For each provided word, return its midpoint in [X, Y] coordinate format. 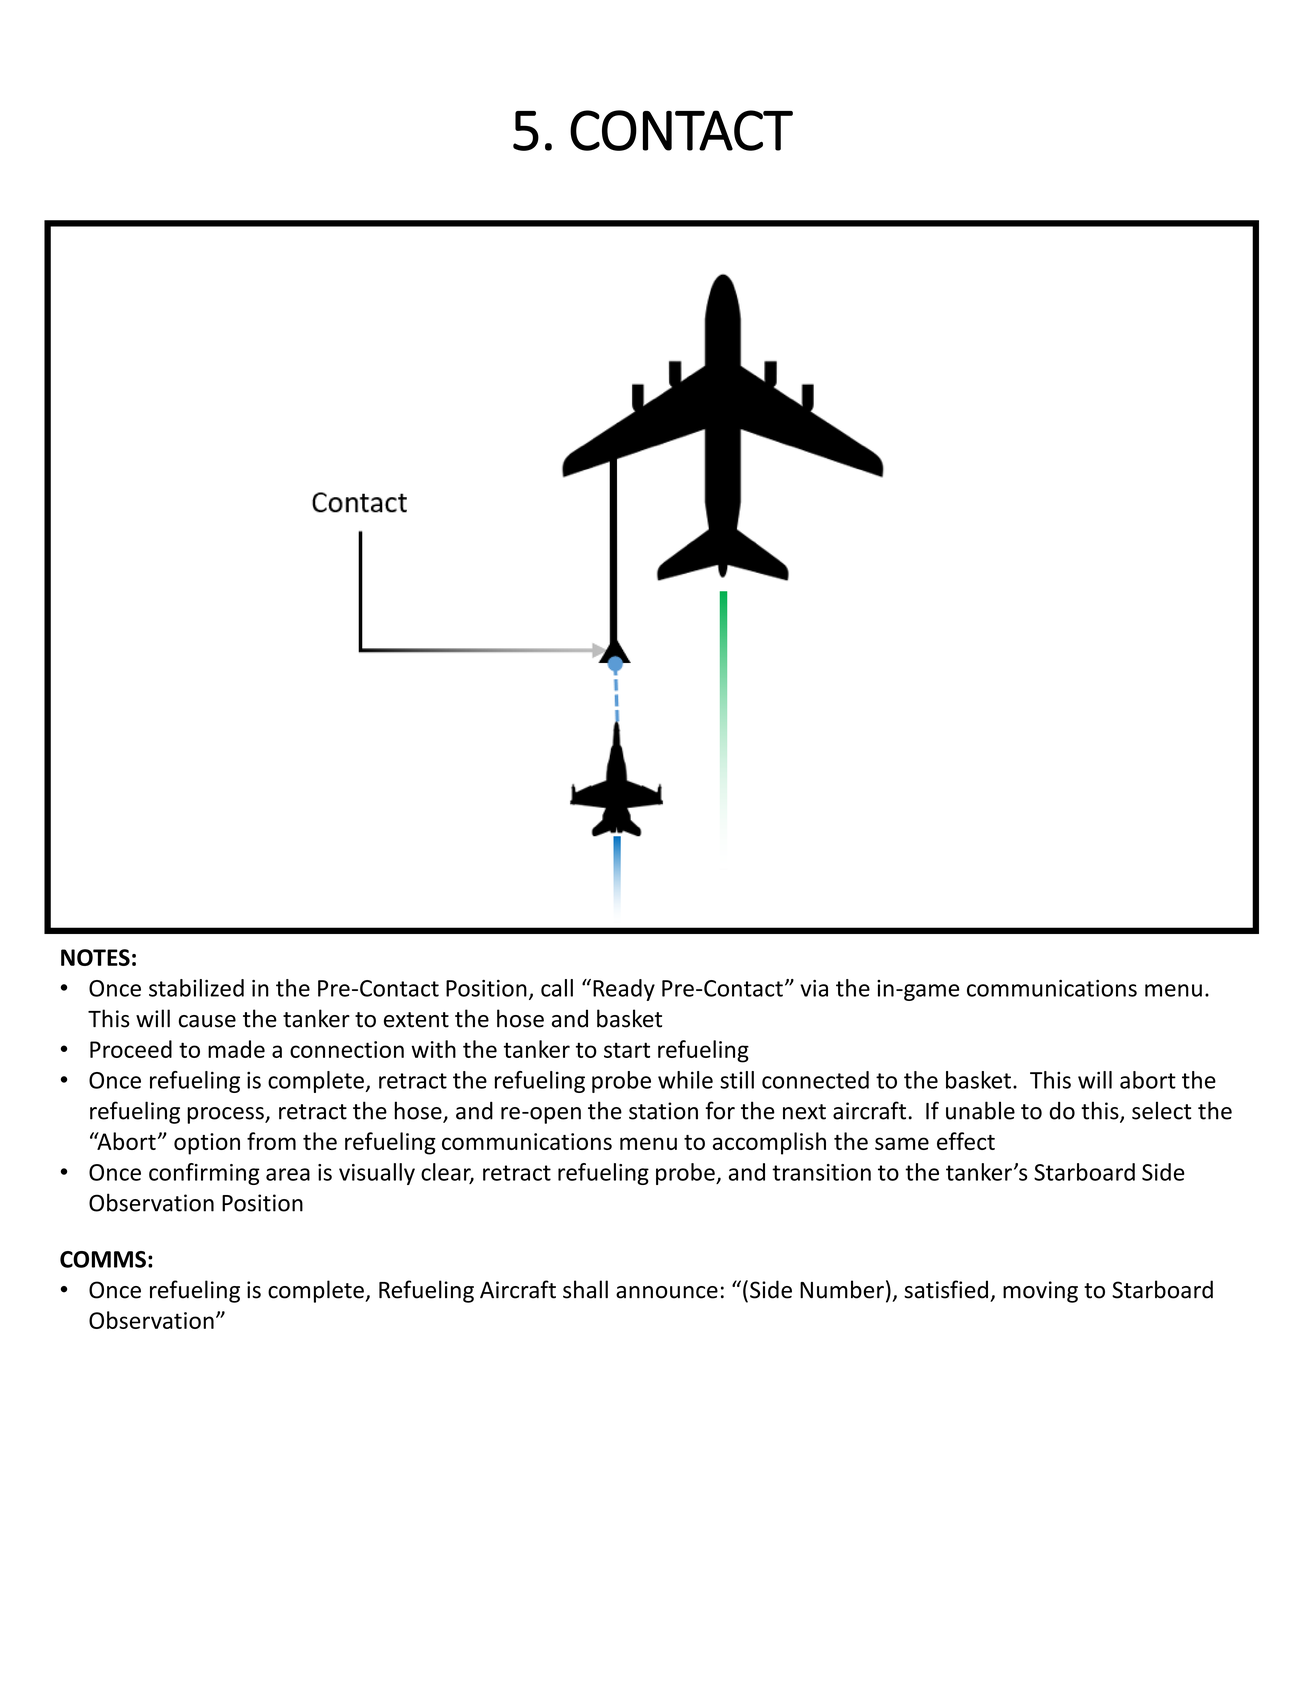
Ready [624, 990]
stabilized [196, 988]
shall [585, 1289]
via [814, 988]
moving [1040, 1292]
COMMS [103, 1259]
